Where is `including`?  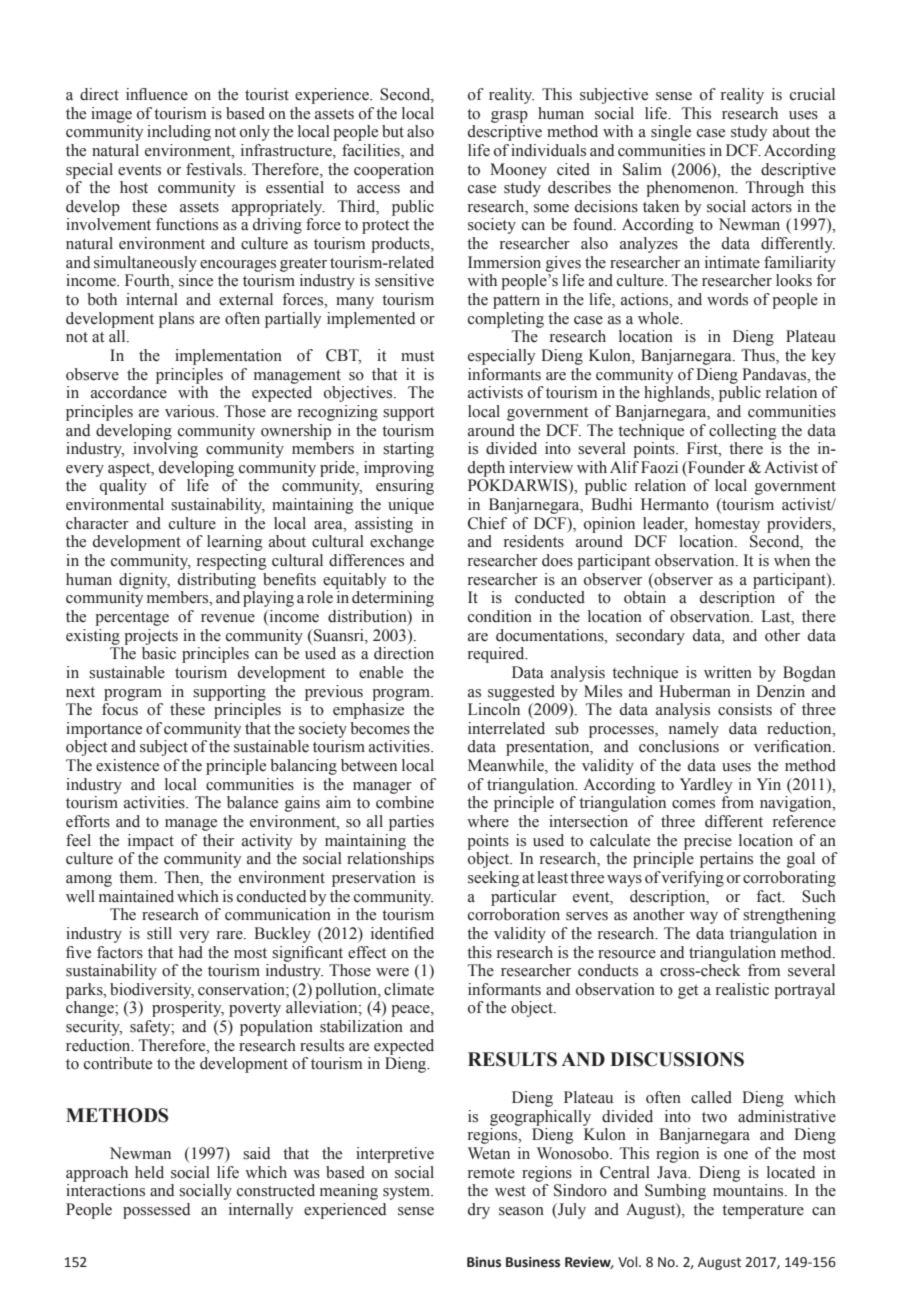 including is located at coordinates (179, 133).
